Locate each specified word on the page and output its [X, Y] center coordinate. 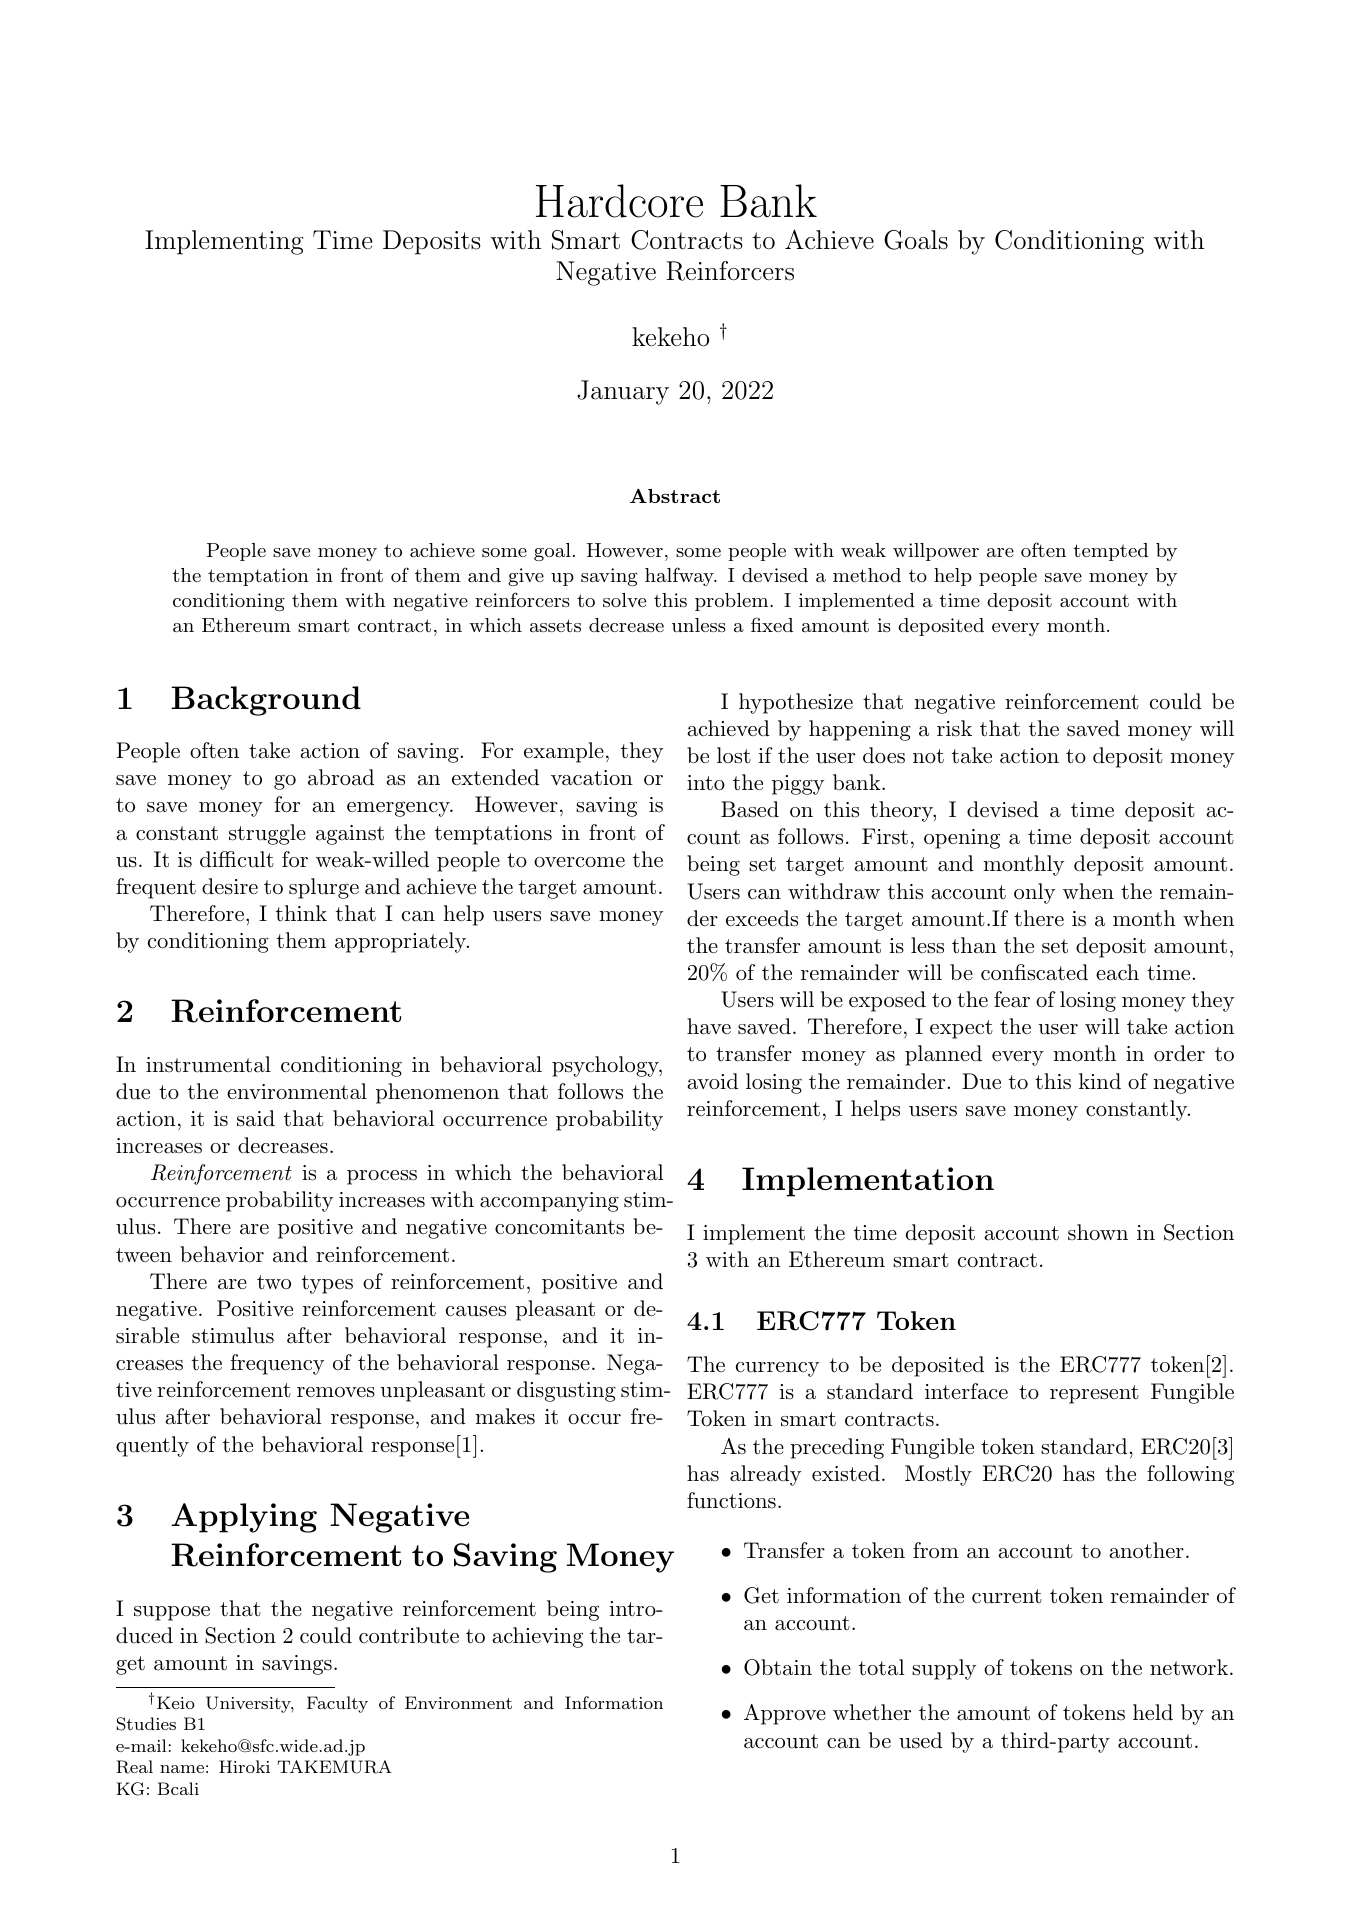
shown [1098, 1232]
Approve [785, 1714]
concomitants [559, 1227]
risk [954, 728]
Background [266, 701]
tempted [1110, 552]
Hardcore [619, 201]
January [623, 392]
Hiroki [244, 1766]
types [327, 1284]
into [706, 783]
